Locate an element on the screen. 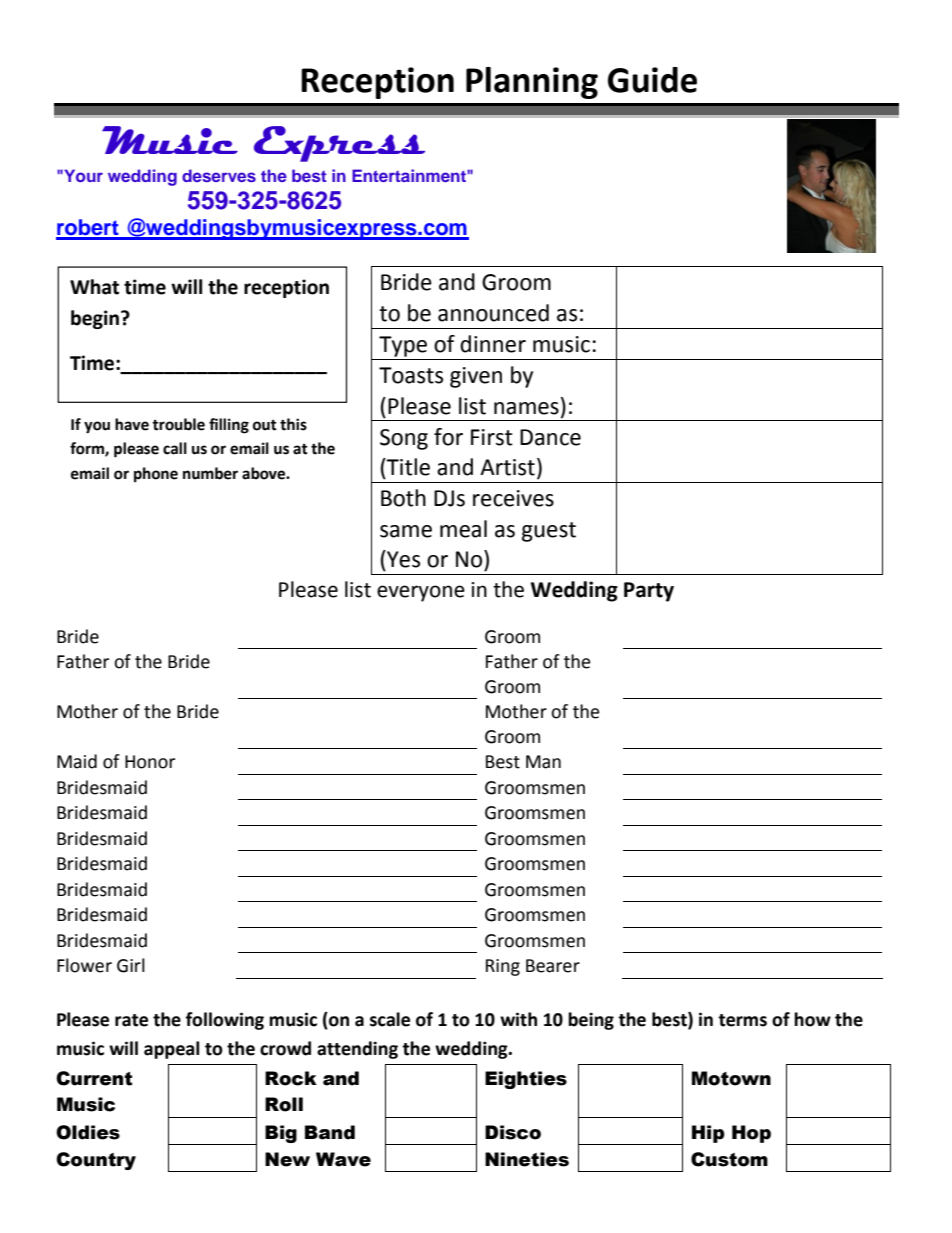 The width and height of the screenshot is (952, 1233). Oldies is located at coordinates (88, 1132).
